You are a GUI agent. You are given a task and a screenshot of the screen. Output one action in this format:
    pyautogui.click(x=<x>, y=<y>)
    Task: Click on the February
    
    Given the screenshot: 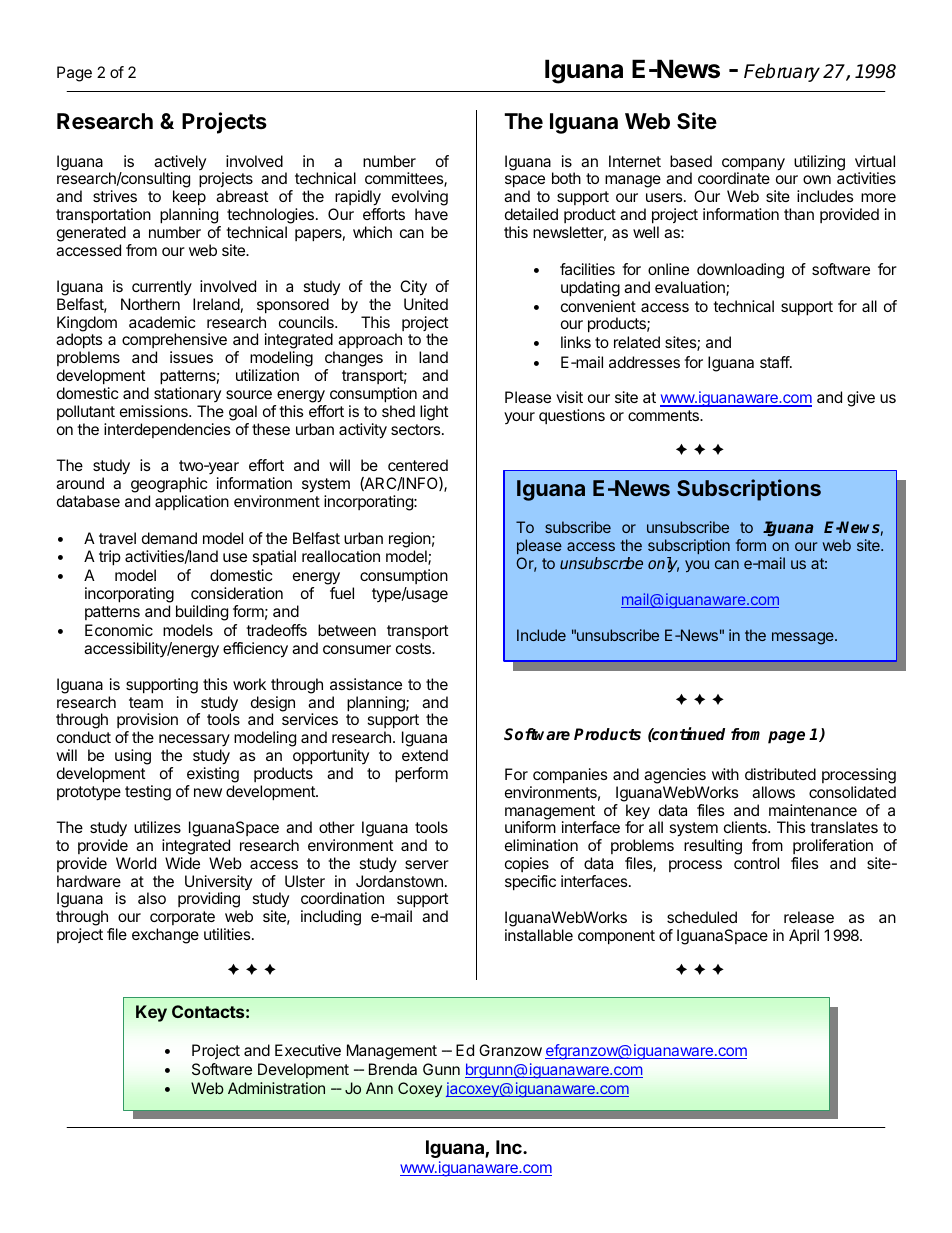 What is the action you would take?
    pyautogui.click(x=782, y=72)
